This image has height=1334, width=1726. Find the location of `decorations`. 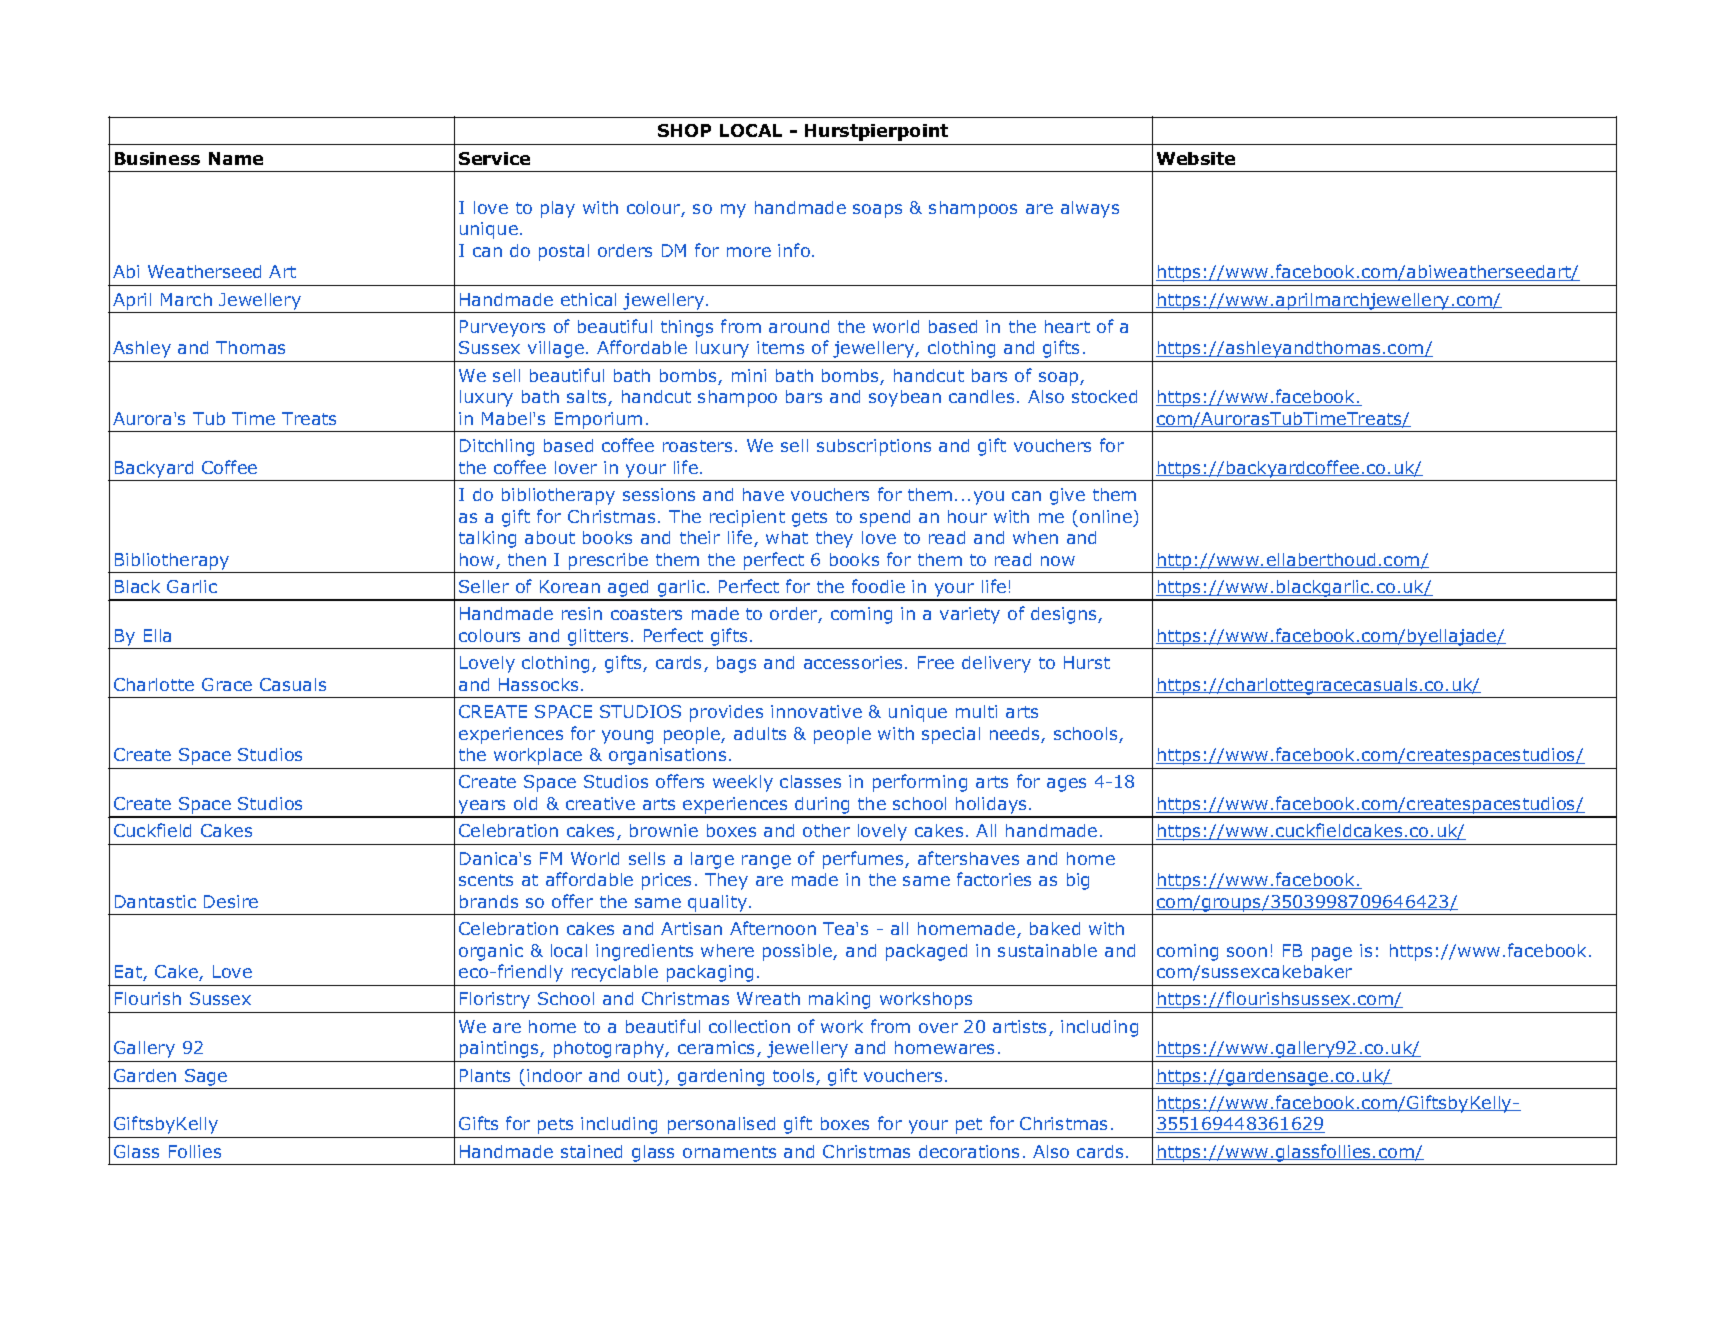

decorations is located at coordinates (969, 1151).
